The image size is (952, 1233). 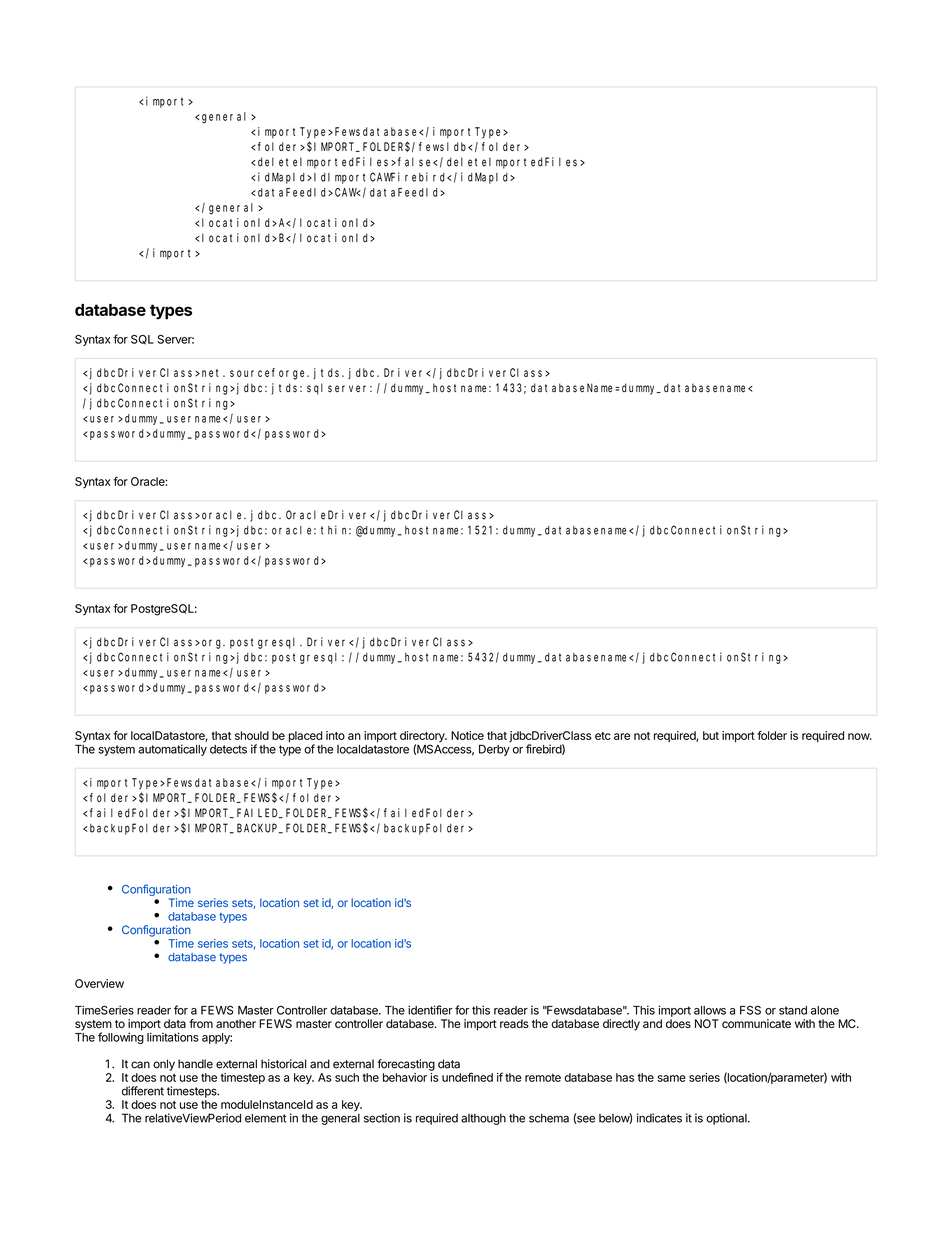 I want to click on directory, so click(x=423, y=738).
